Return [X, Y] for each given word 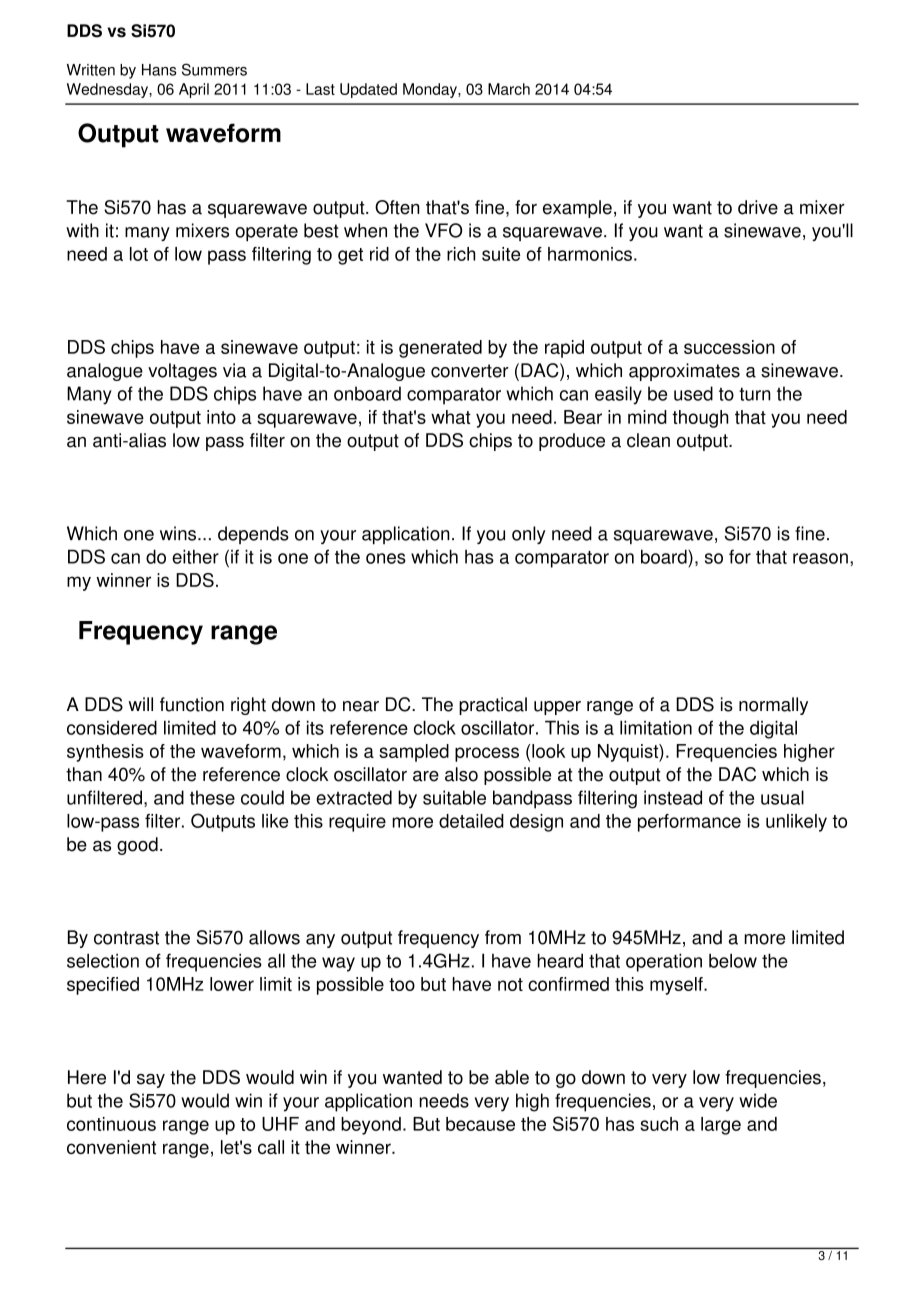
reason [820, 558]
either [195, 556]
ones [386, 558]
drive [758, 207]
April [194, 90]
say [151, 1081]
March [509, 89]
